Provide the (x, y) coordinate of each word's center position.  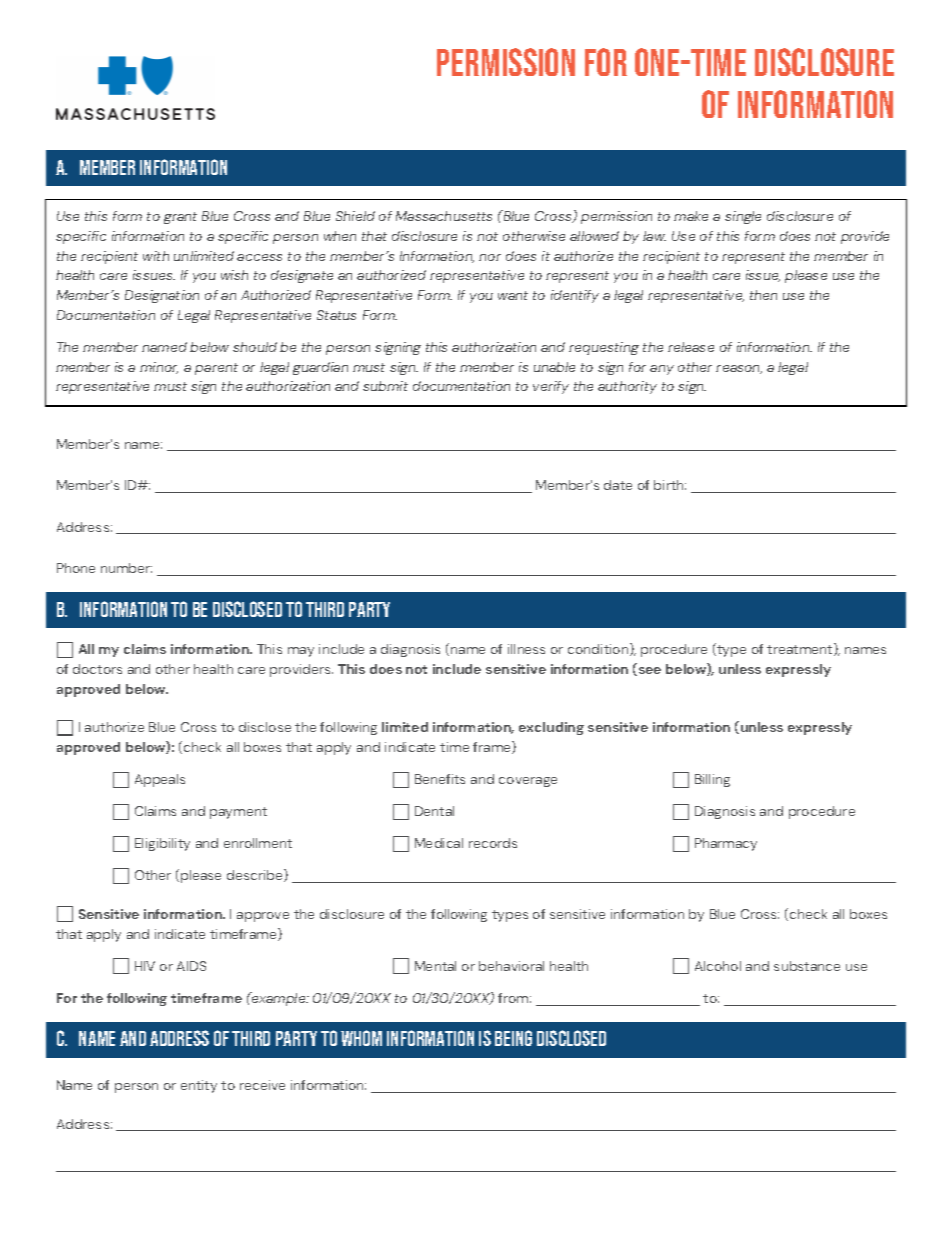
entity (199, 1086)
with (156, 256)
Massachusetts (444, 216)
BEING (513, 1038)
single (743, 217)
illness (526, 649)
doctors (97, 669)
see (648, 671)
